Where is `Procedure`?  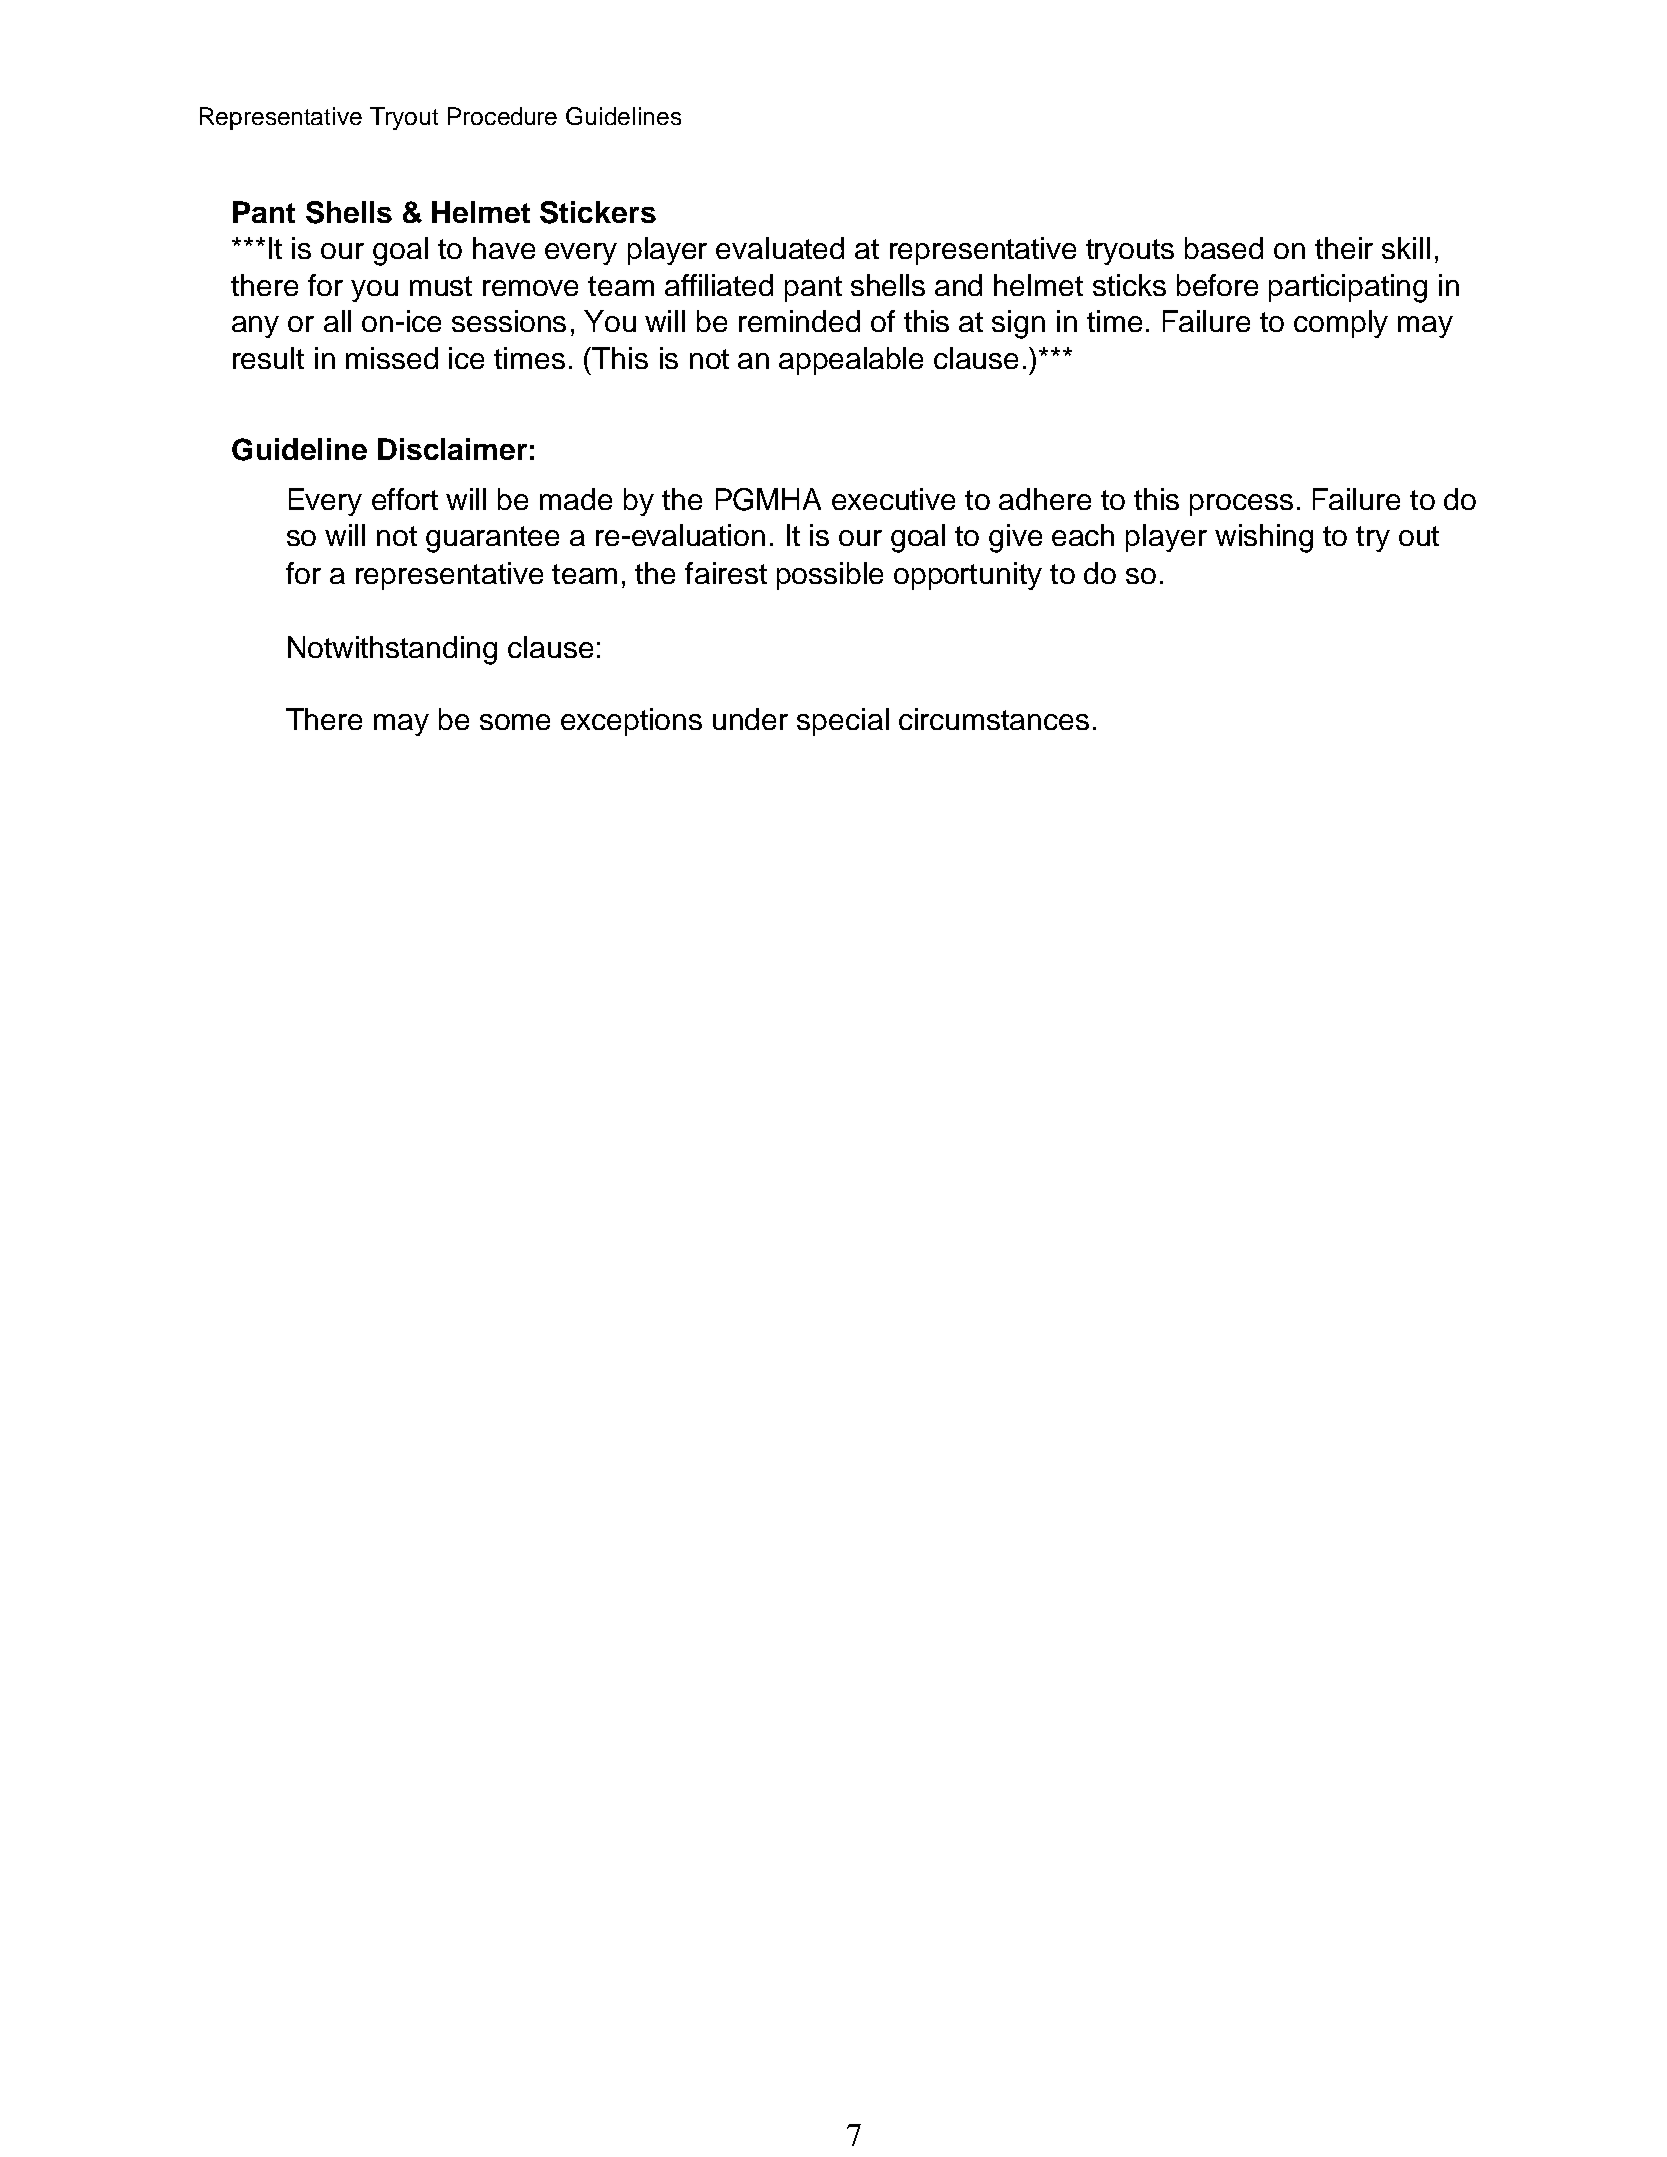
Procedure is located at coordinates (502, 116).
